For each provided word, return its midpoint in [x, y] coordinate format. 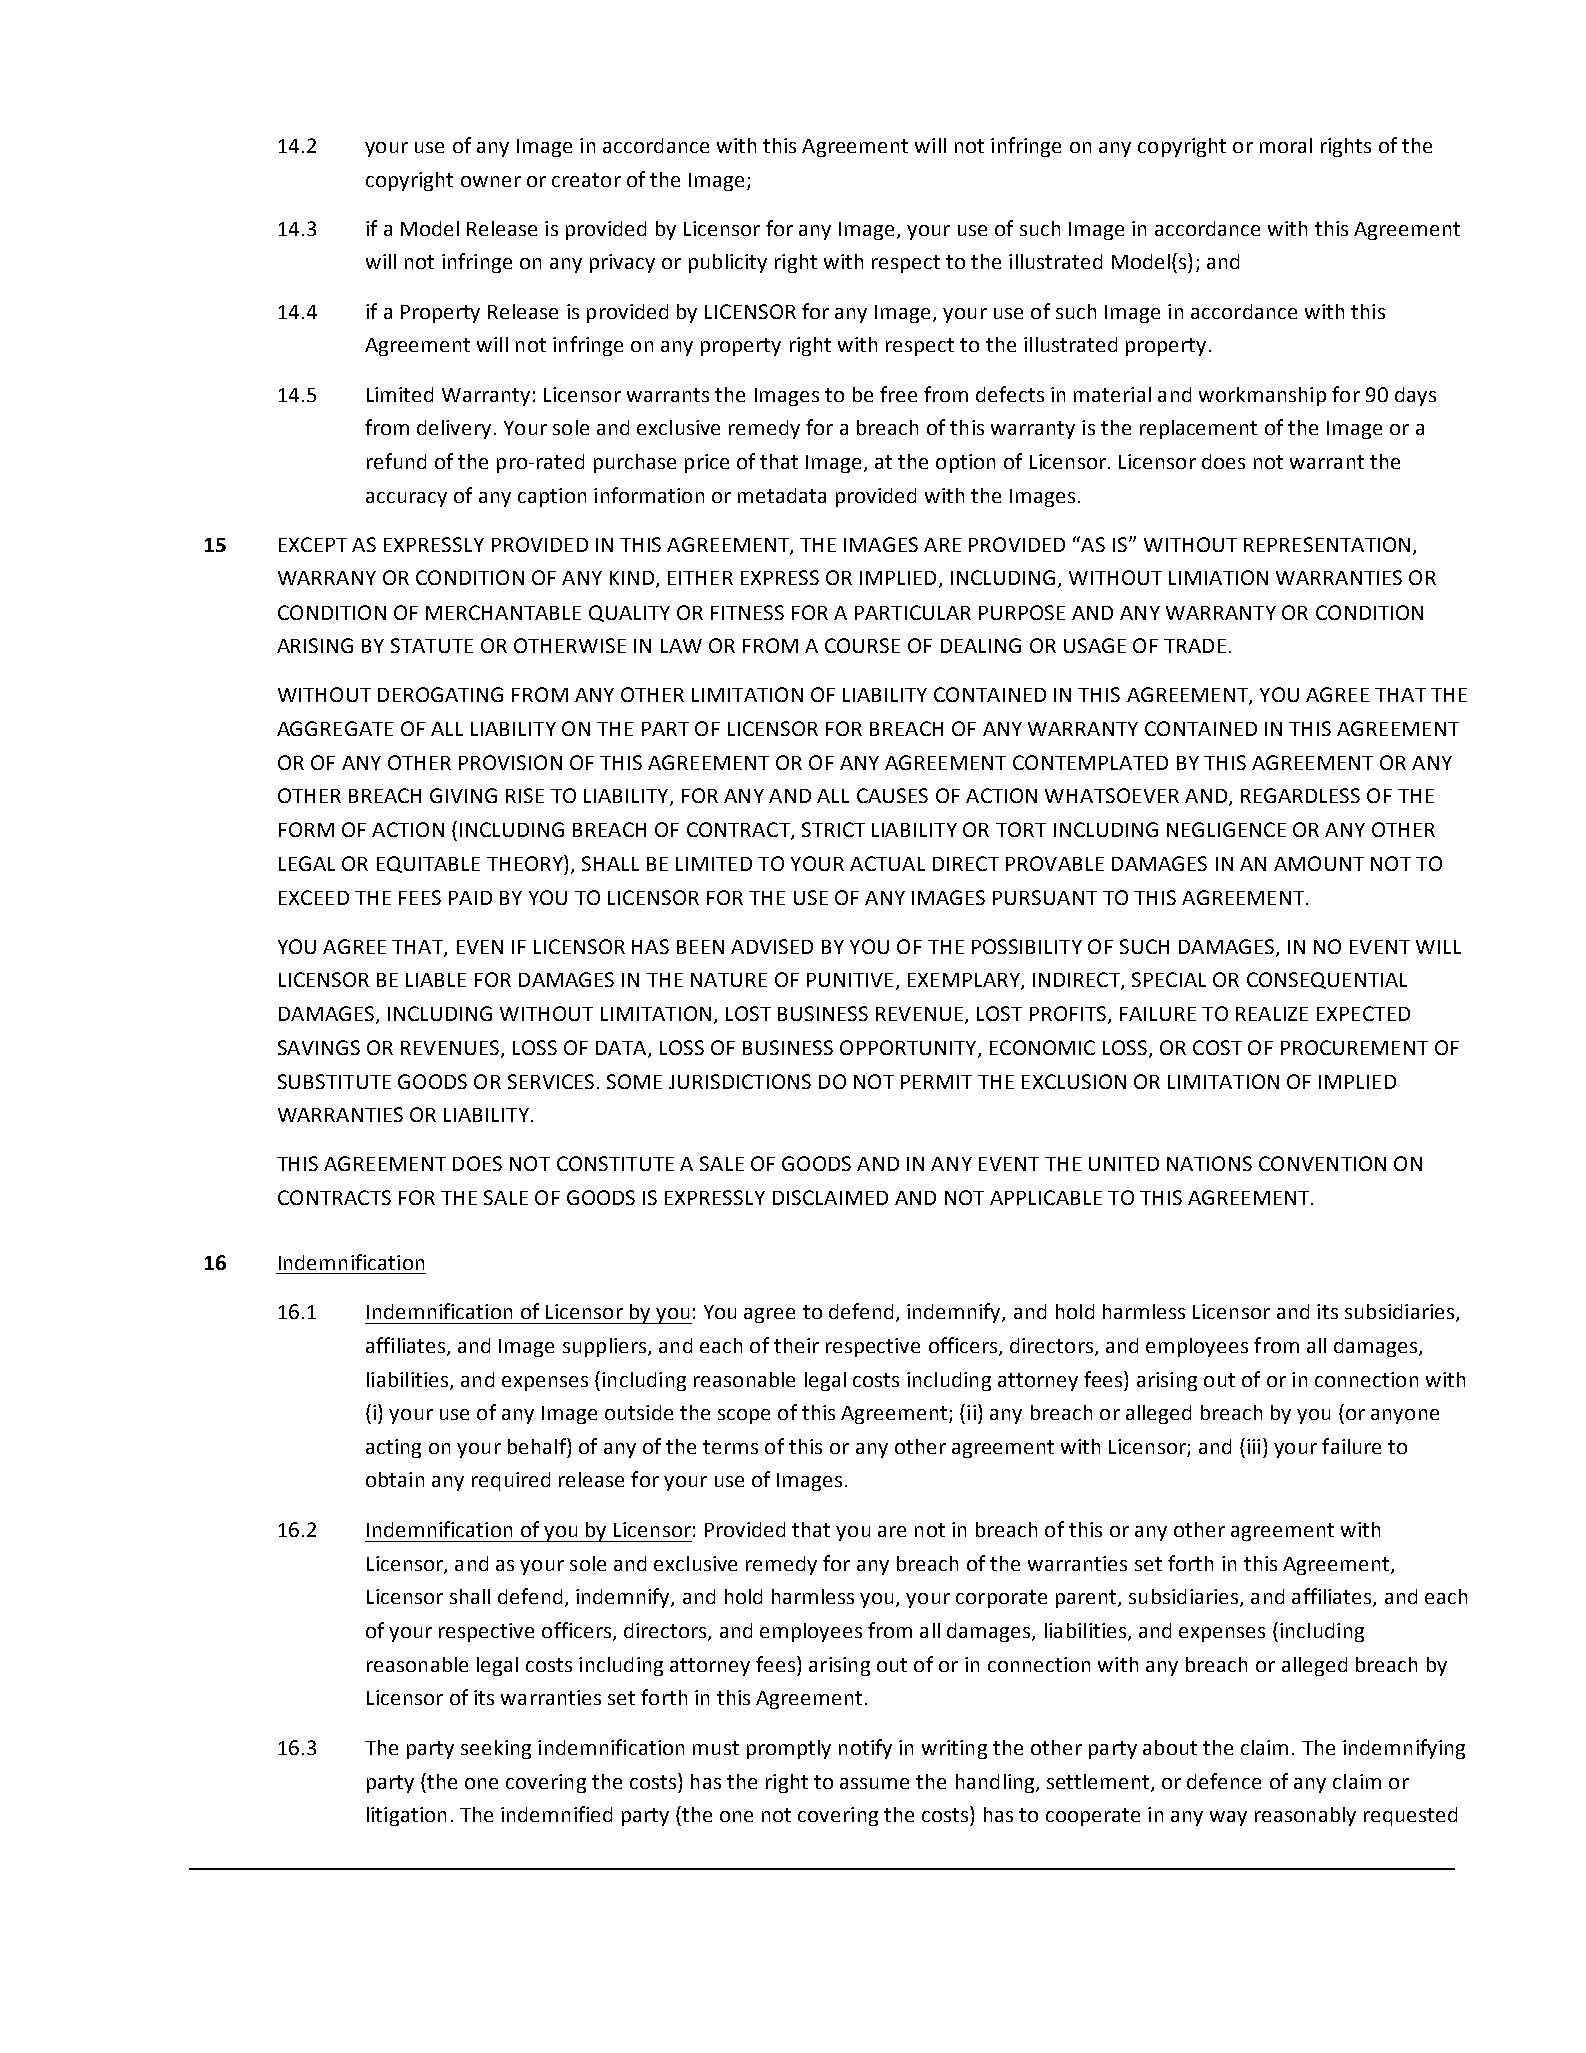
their [796, 1345]
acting [393, 1448]
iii [1253, 1446]
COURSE [862, 645]
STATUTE [432, 645]
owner [491, 181]
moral [1286, 145]
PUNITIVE [850, 980]
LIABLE [436, 980]
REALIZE [1272, 1014]
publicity [728, 263]
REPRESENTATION [1327, 544]
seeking [496, 1749]
